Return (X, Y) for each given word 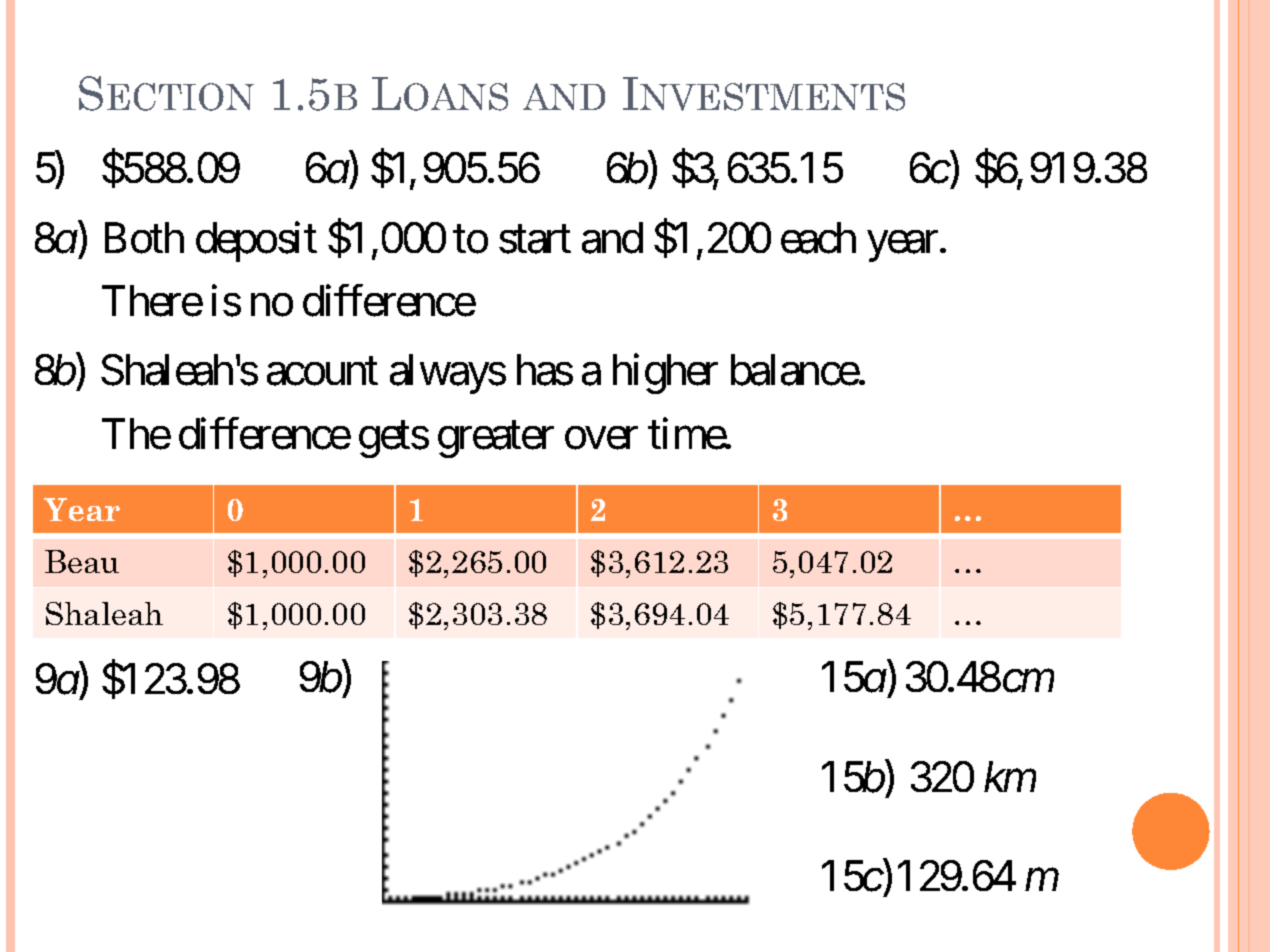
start (535, 240)
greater (496, 440)
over (601, 438)
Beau (82, 561)
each (818, 238)
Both (144, 238)
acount (322, 372)
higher (665, 374)
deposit (256, 242)
